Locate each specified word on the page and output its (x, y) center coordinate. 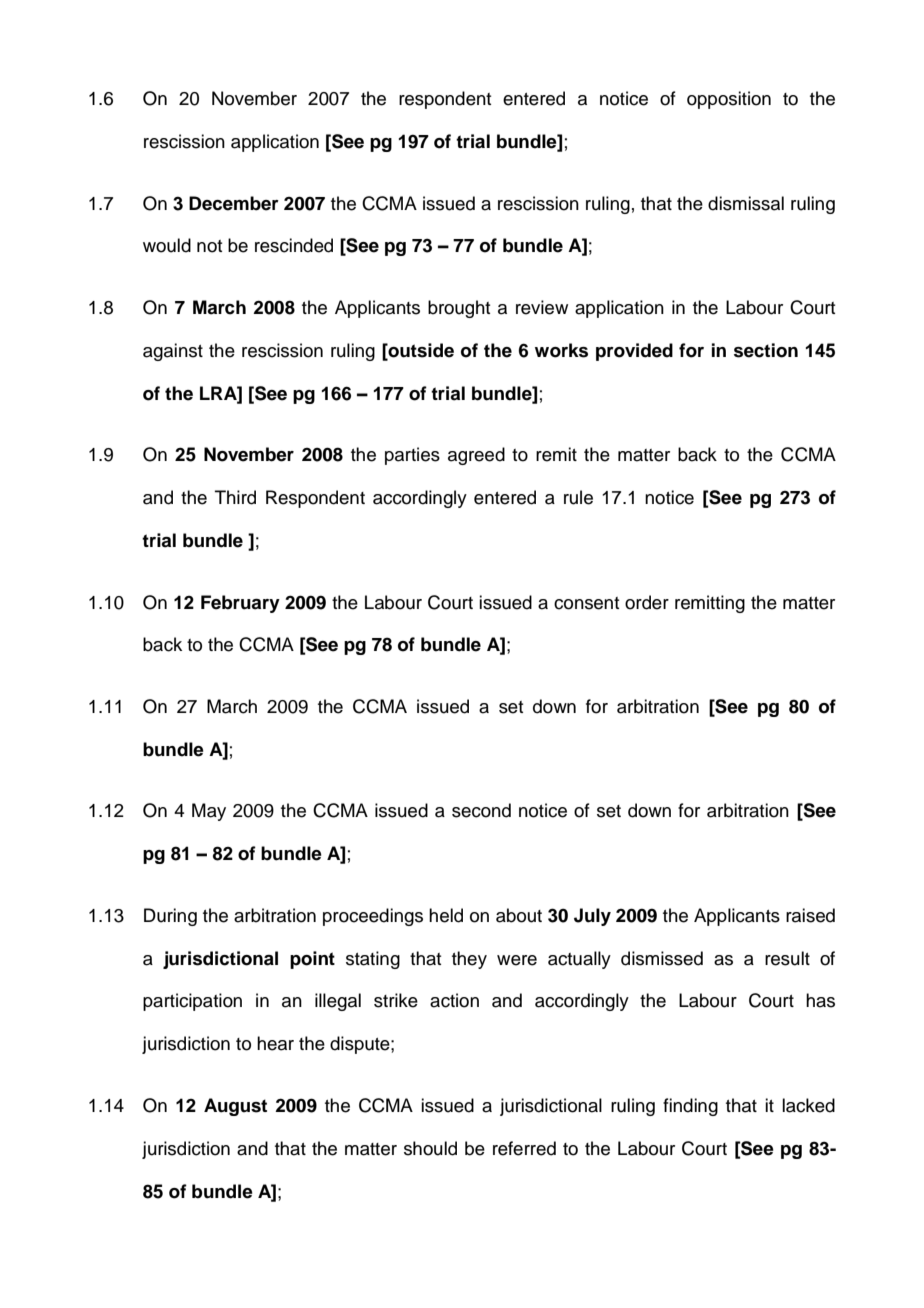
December (234, 203)
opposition (729, 100)
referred (524, 1148)
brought (459, 309)
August (235, 1107)
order (647, 602)
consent (586, 603)
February (240, 604)
